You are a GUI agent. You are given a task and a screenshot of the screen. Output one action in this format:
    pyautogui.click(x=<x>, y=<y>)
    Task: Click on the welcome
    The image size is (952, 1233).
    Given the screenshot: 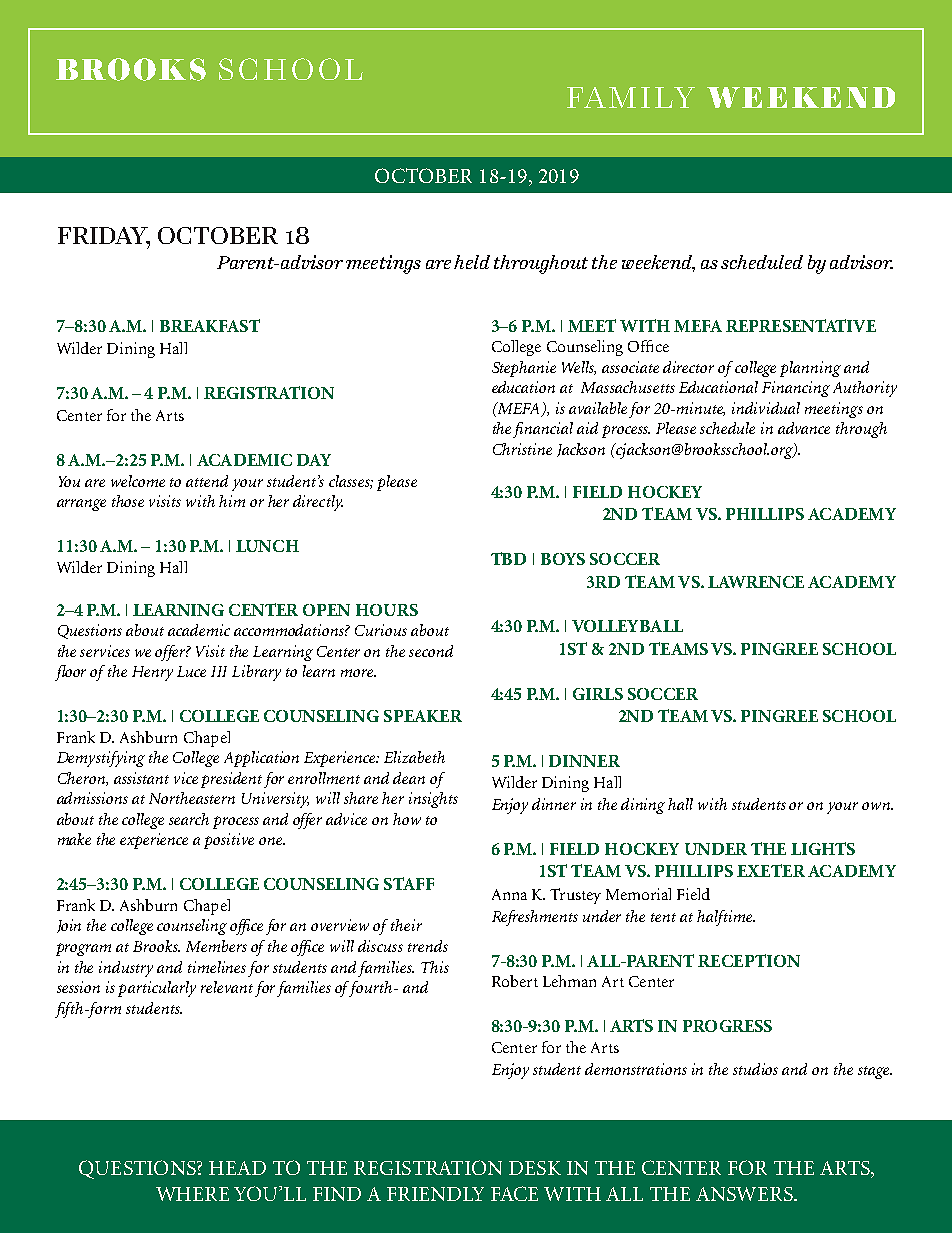 What is the action you would take?
    pyautogui.click(x=138, y=481)
